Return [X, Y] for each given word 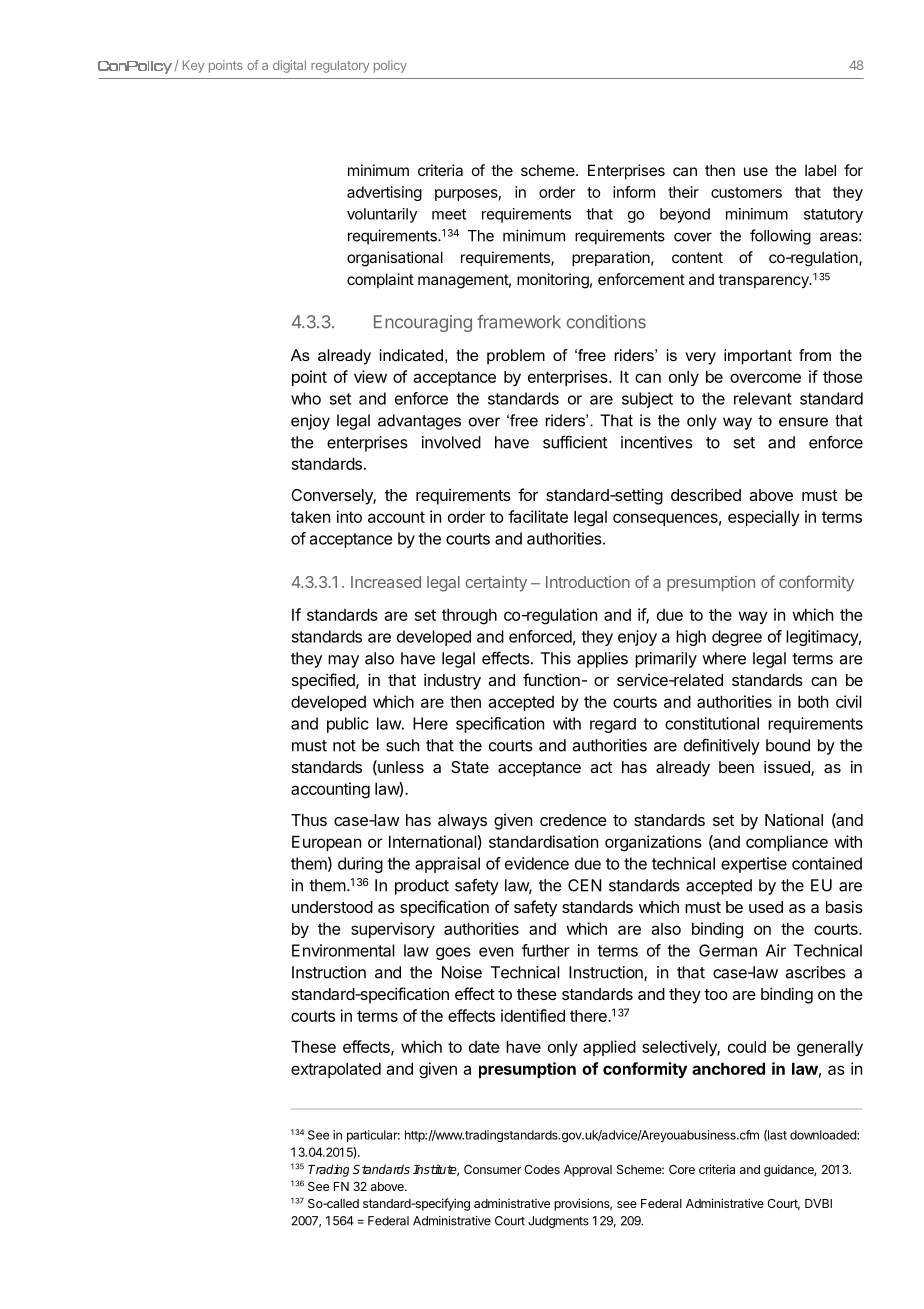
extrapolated [336, 1070]
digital [289, 66]
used [766, 907]
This [556, 658]
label [820, 170]
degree [737, 638]
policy [390, 66]
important [758, 357]
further [546, 950]
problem [516, 357]
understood [332, 907]
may [343, 661]
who [306, 398]
